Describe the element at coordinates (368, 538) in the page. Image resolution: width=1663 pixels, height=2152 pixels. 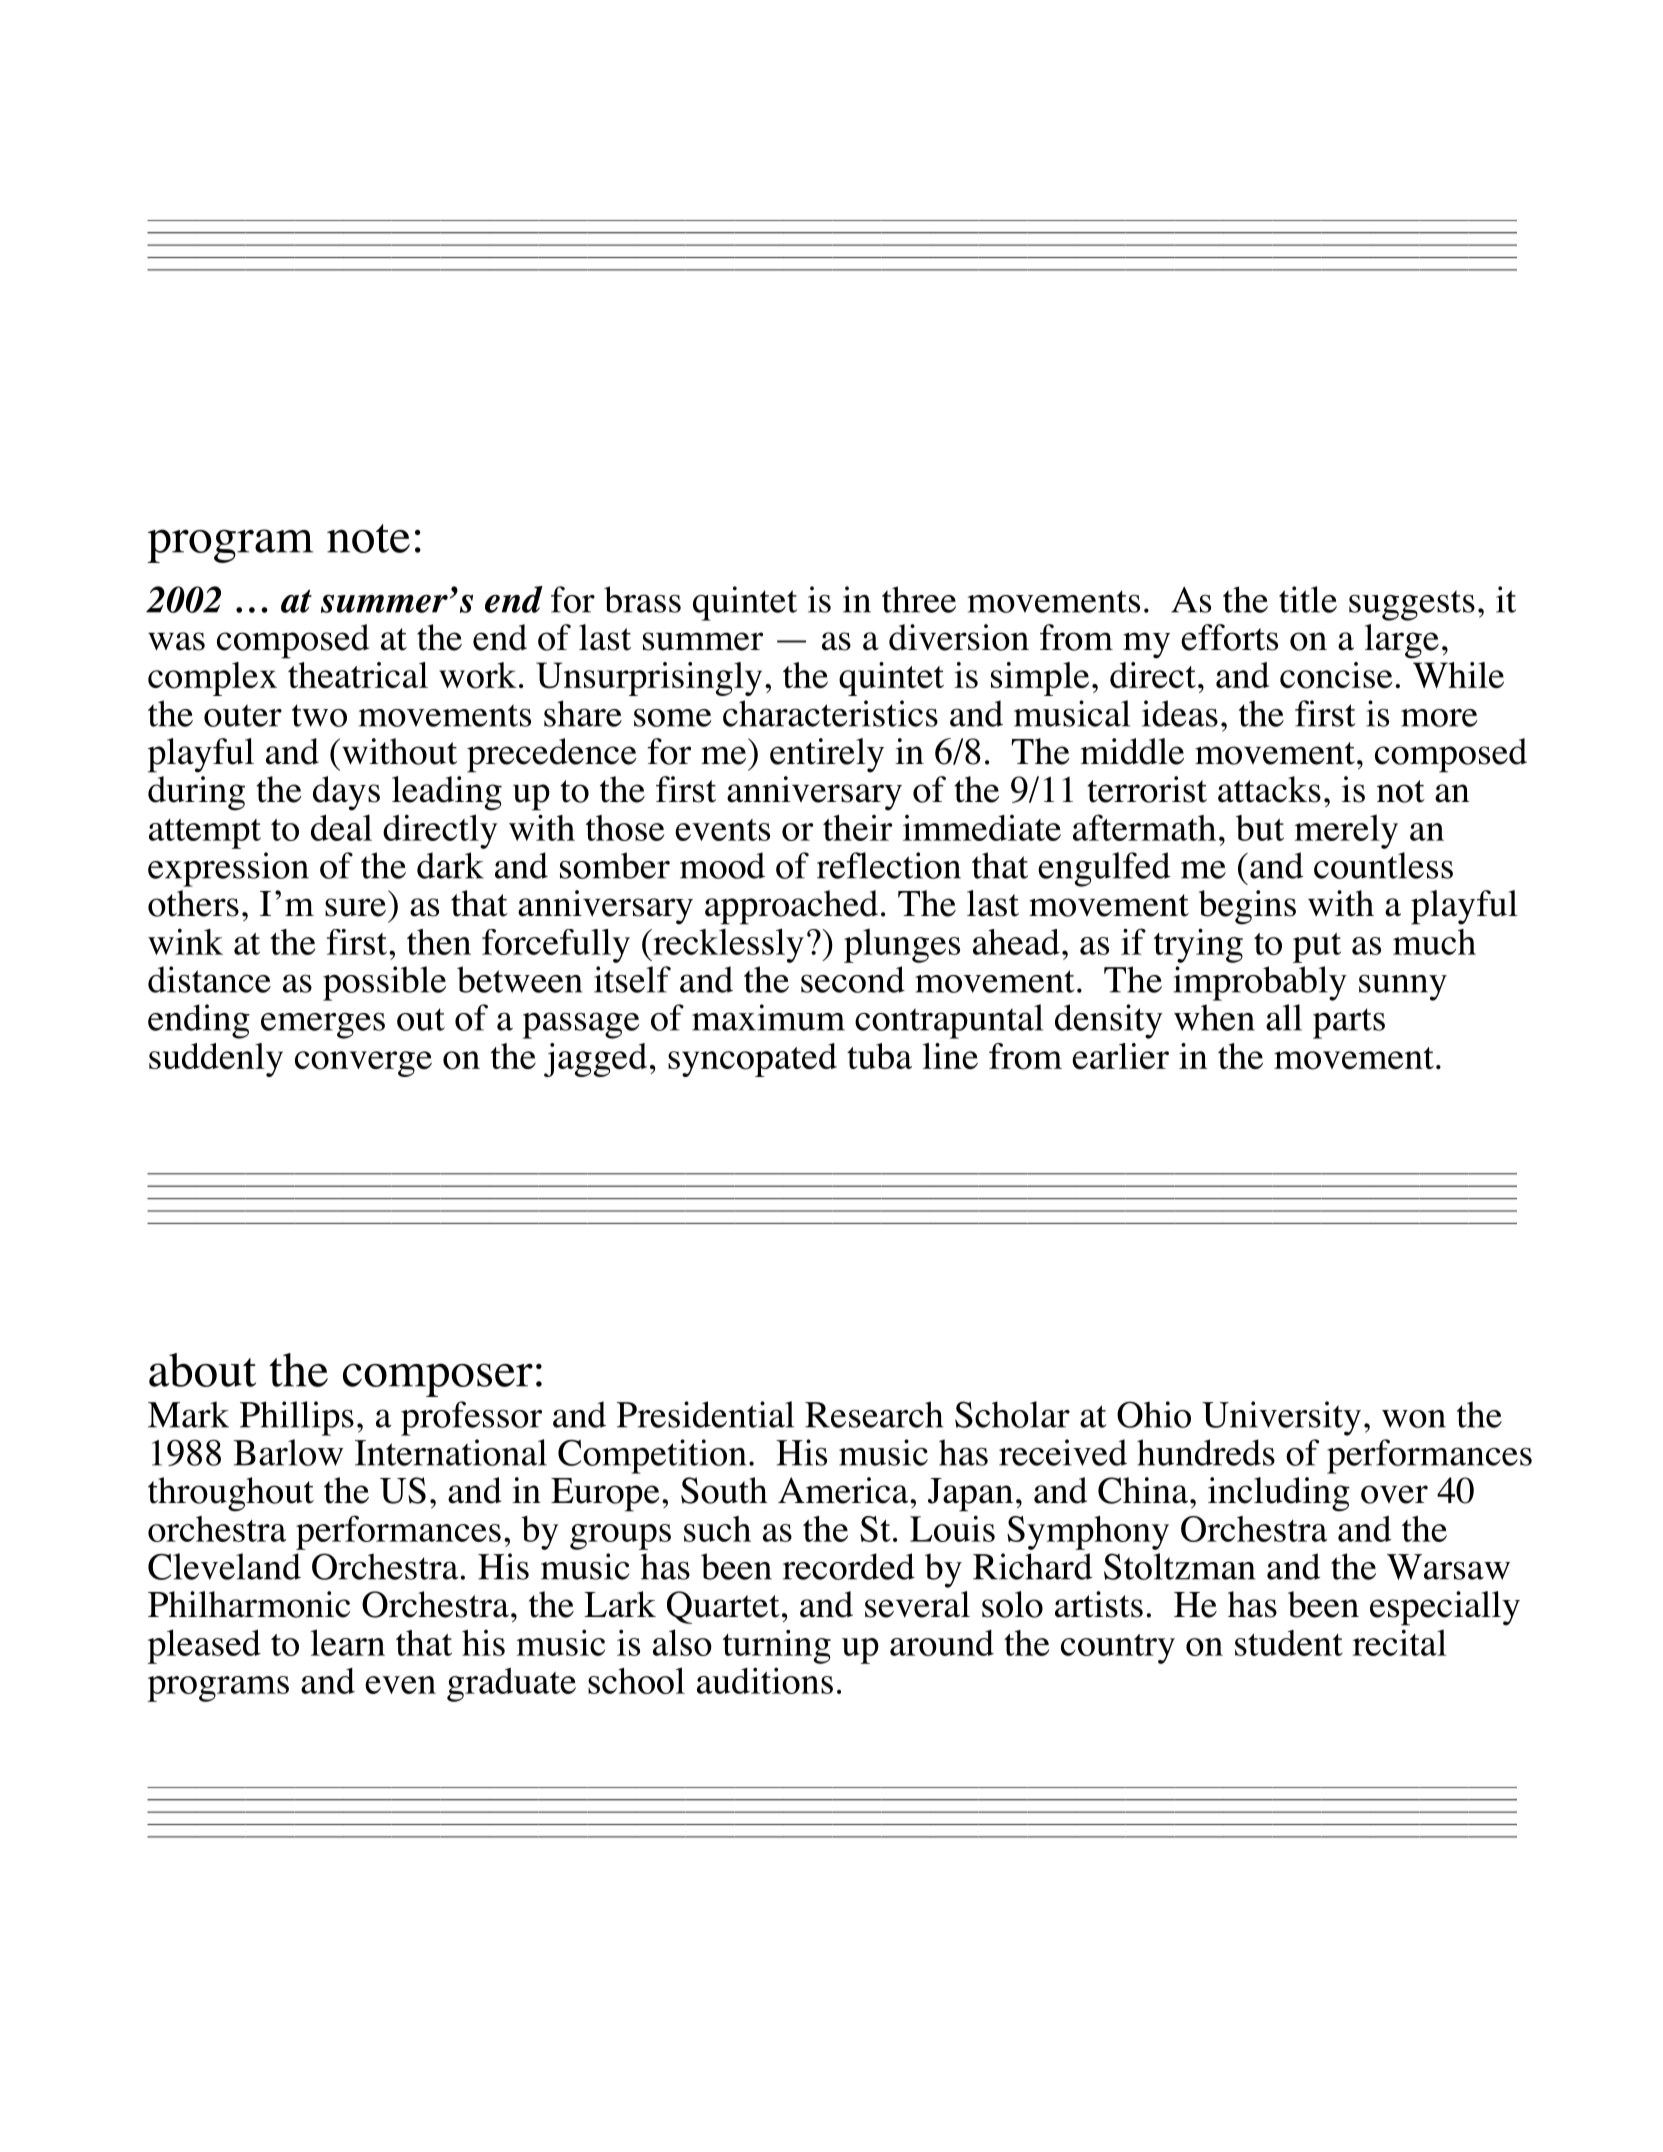
I see `note` at that location.
